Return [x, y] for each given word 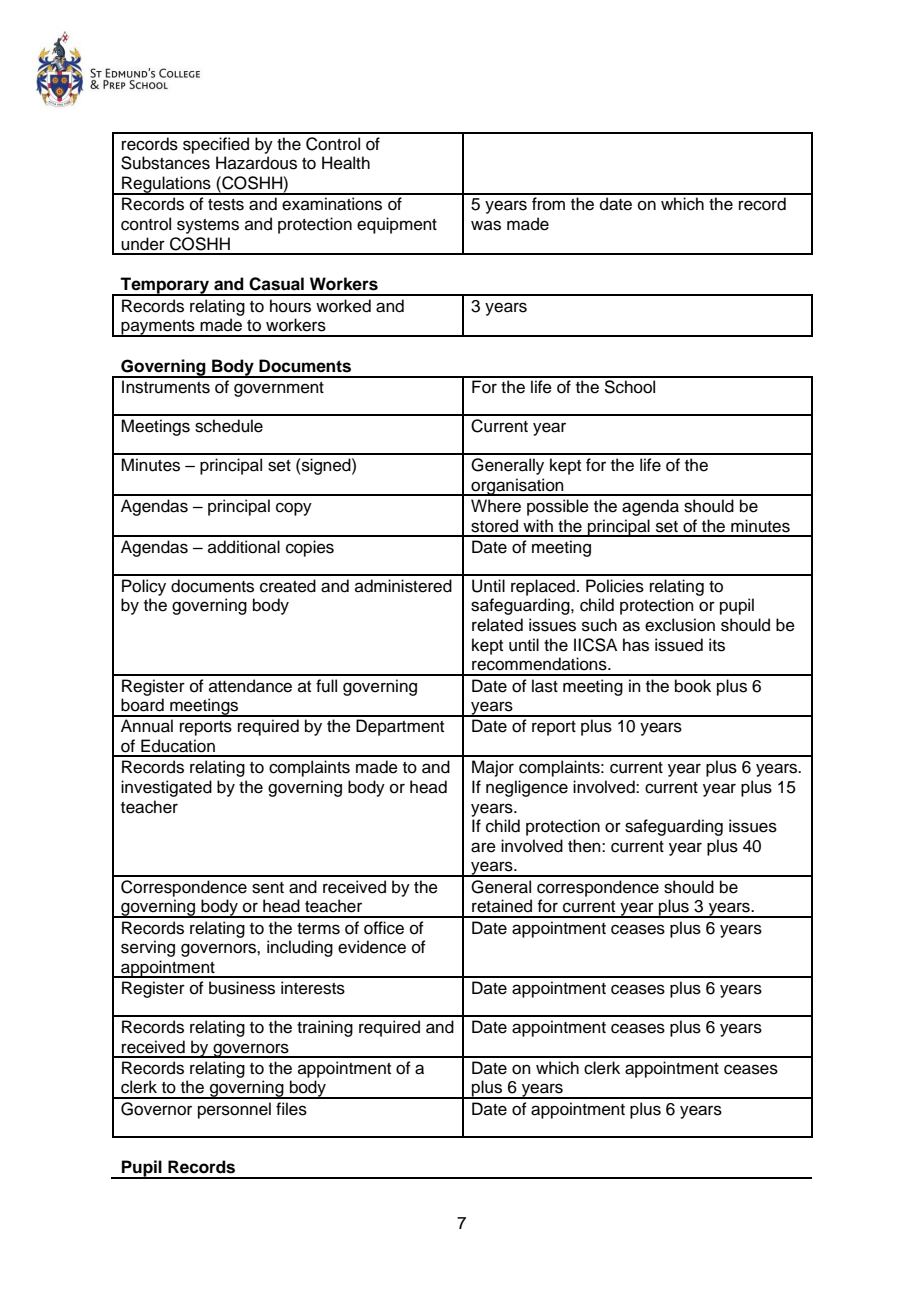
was [486, 225]
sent [268, 888]
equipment [397, 225]
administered [403, 586]
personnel [234, 1110]
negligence [527, 788]
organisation [517, 487]
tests [226, 205]
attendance [250, 686]
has [636, 645]
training [325, 1028]
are [483, 847]
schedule [229, 426]
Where [496, 506]
